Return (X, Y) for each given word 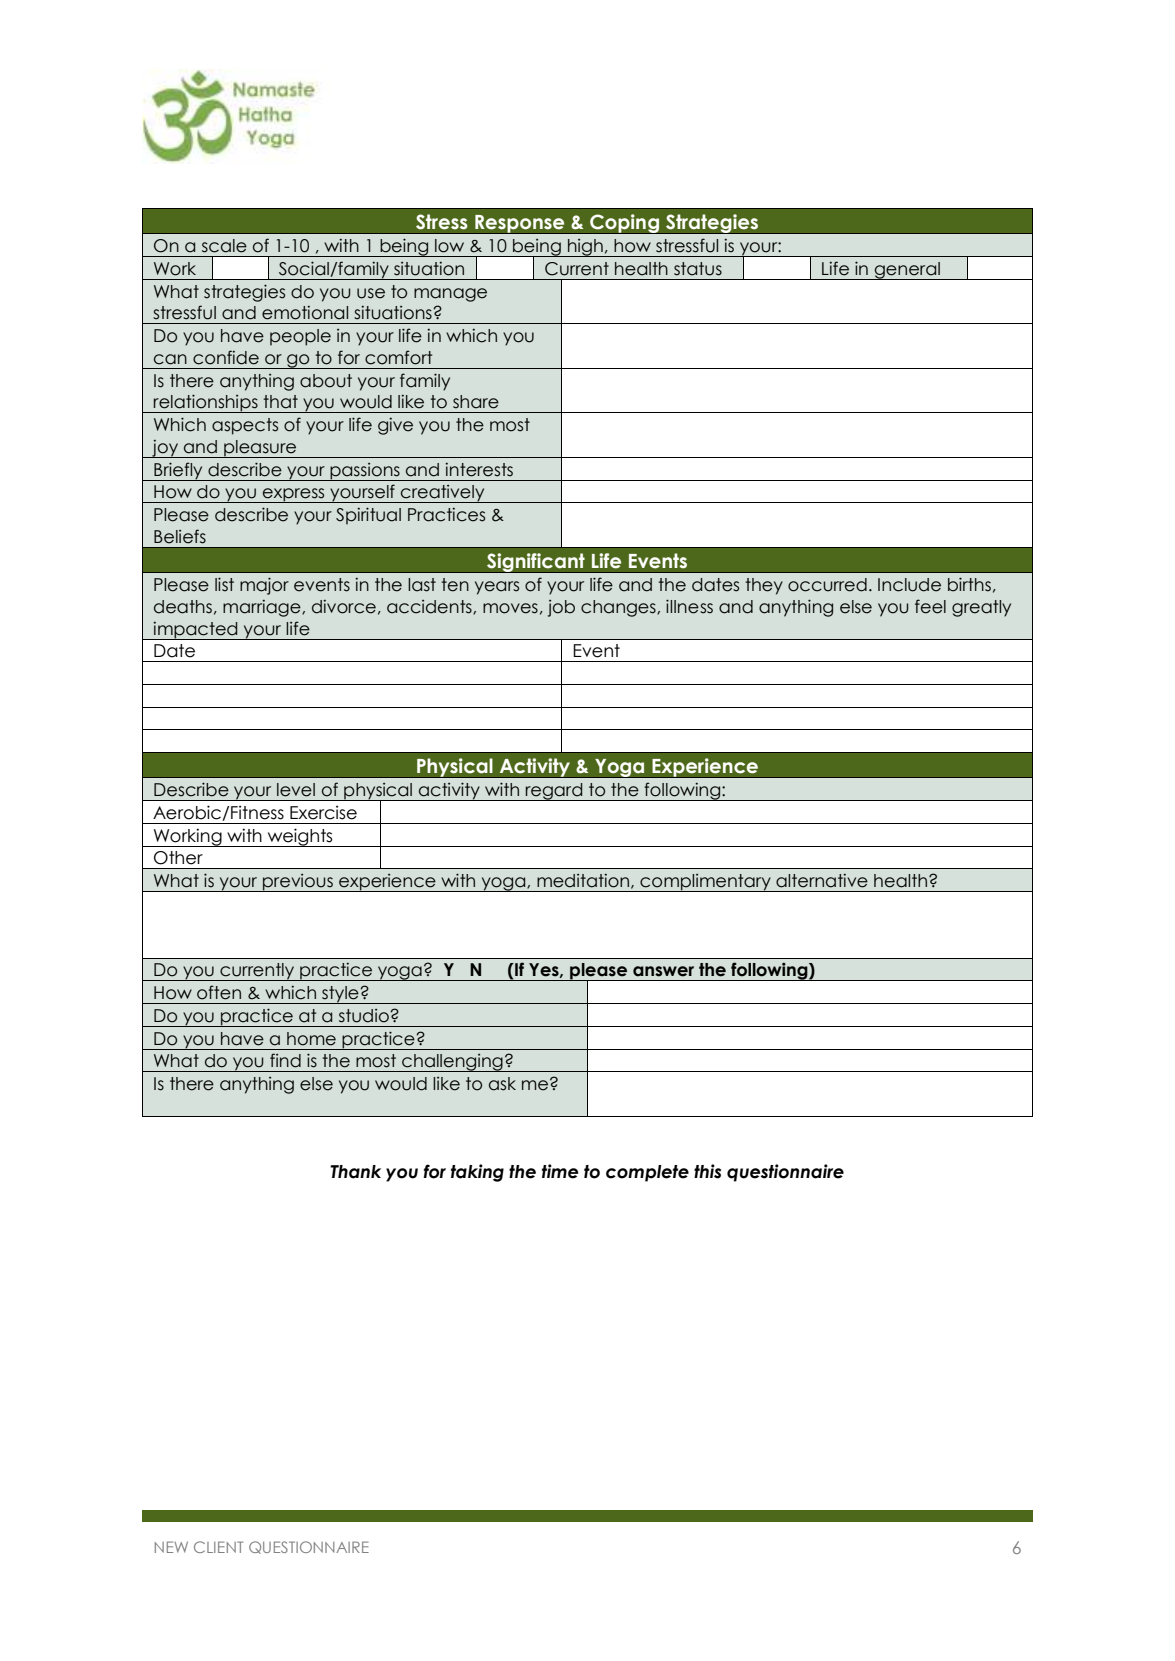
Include (909, 585)
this (707, 1171)
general (907, 271)
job (561, 608)
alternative (822, 881)
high (585, 248)
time (560, 1171)
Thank (355, 1172)
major (264, 586)
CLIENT (218, 1547)
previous (298, 882)
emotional (305, 313)
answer (663, 971)
